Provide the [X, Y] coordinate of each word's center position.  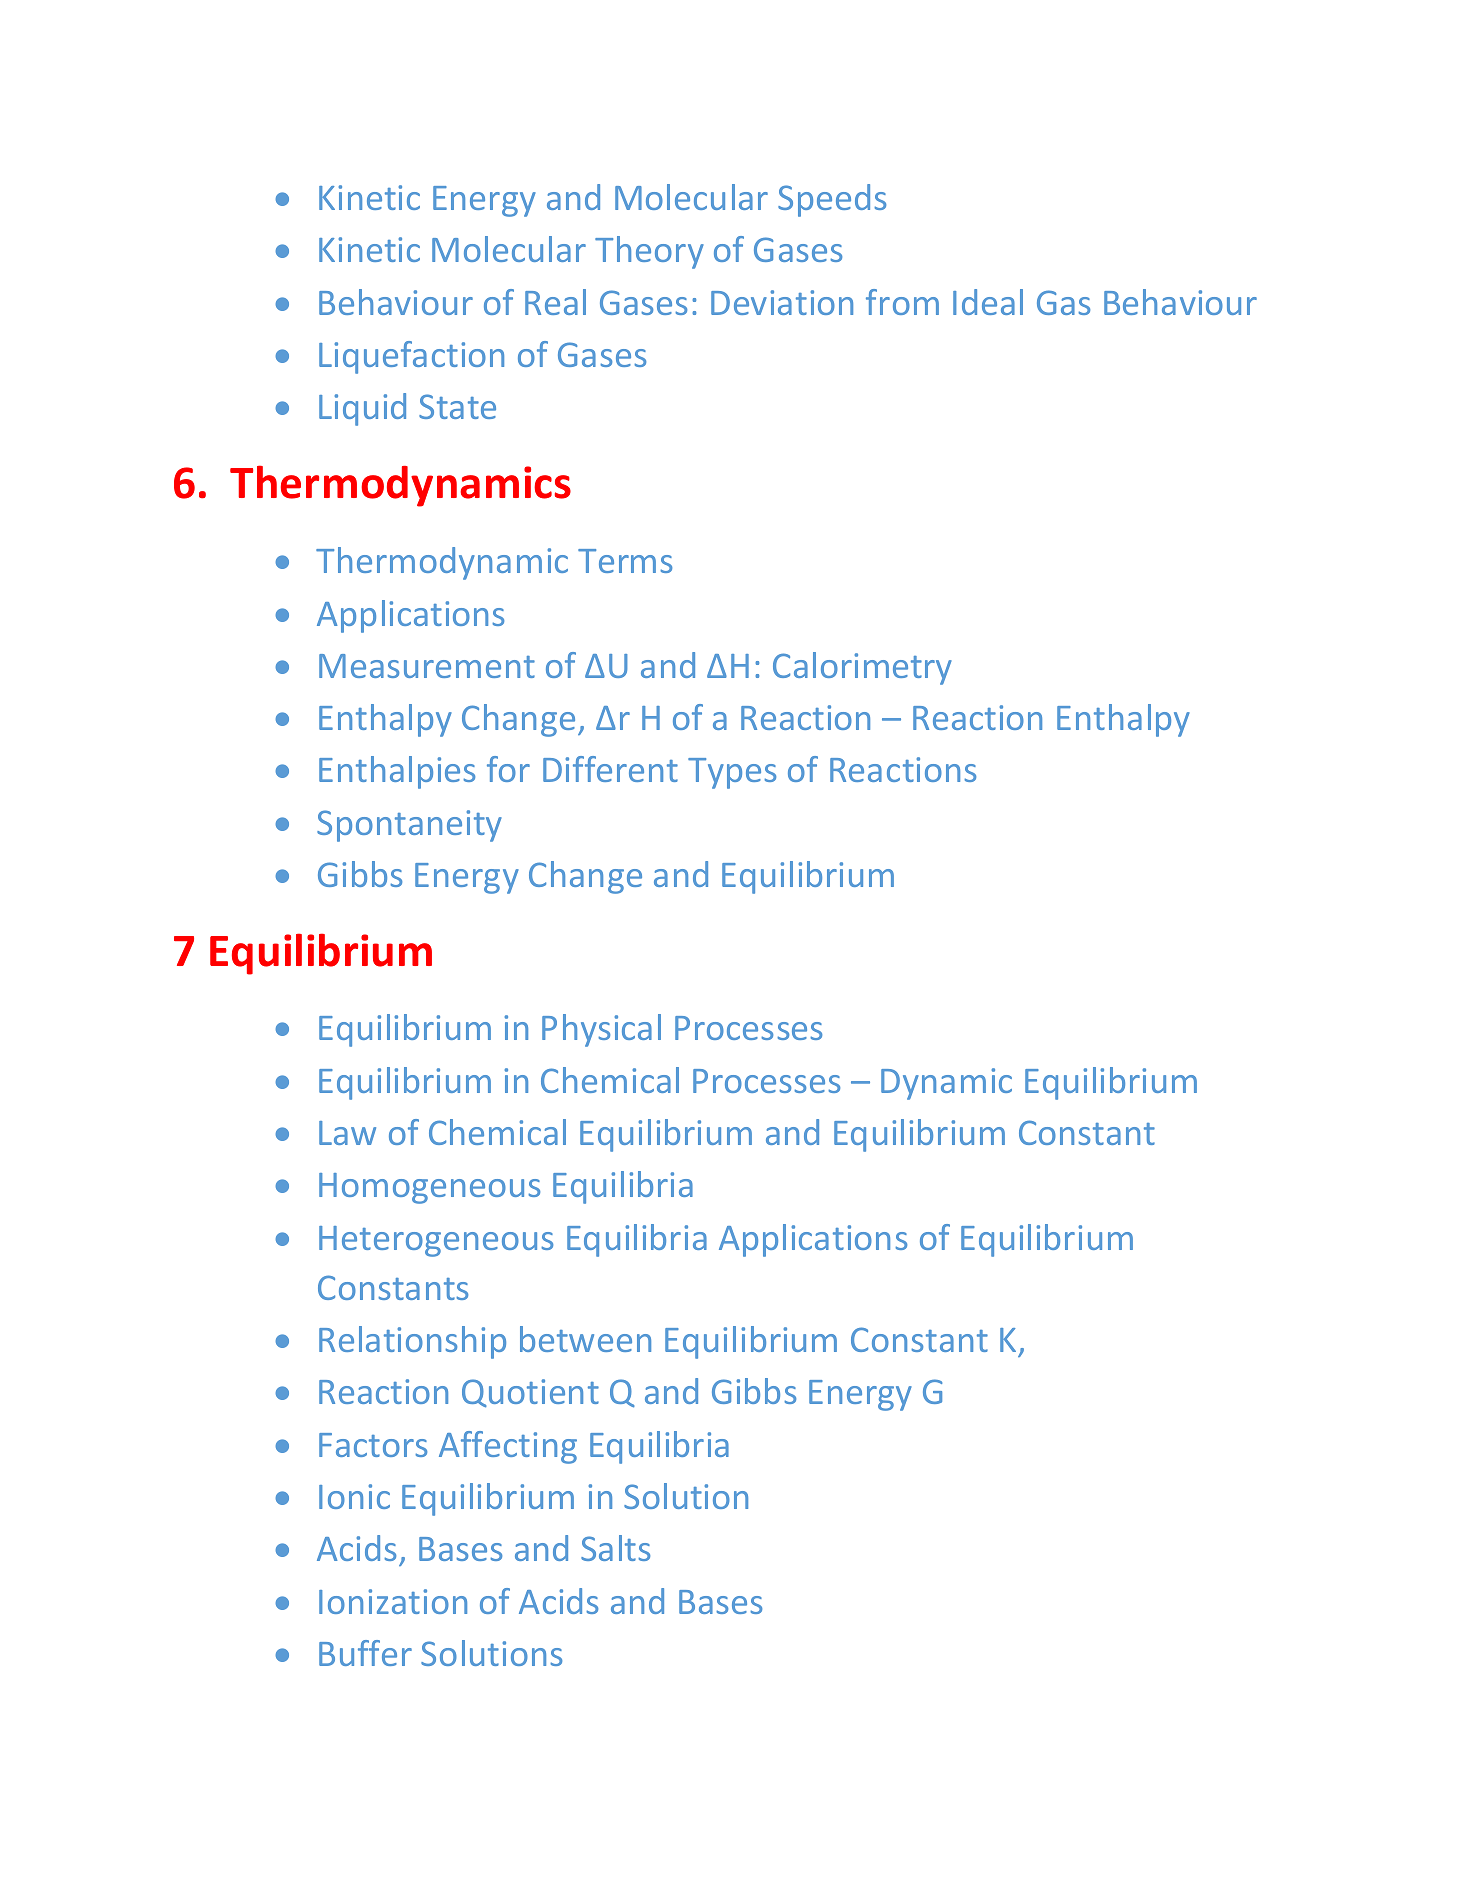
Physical [601, 1030]
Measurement [427, 666]
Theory [649, 252]
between [585, 1339]
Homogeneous [429, 1188]
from [902, 302]
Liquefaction [411, 357]
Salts [615, 1548]
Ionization [393, 1601]
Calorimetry [862, 668]
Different [610, 769]
